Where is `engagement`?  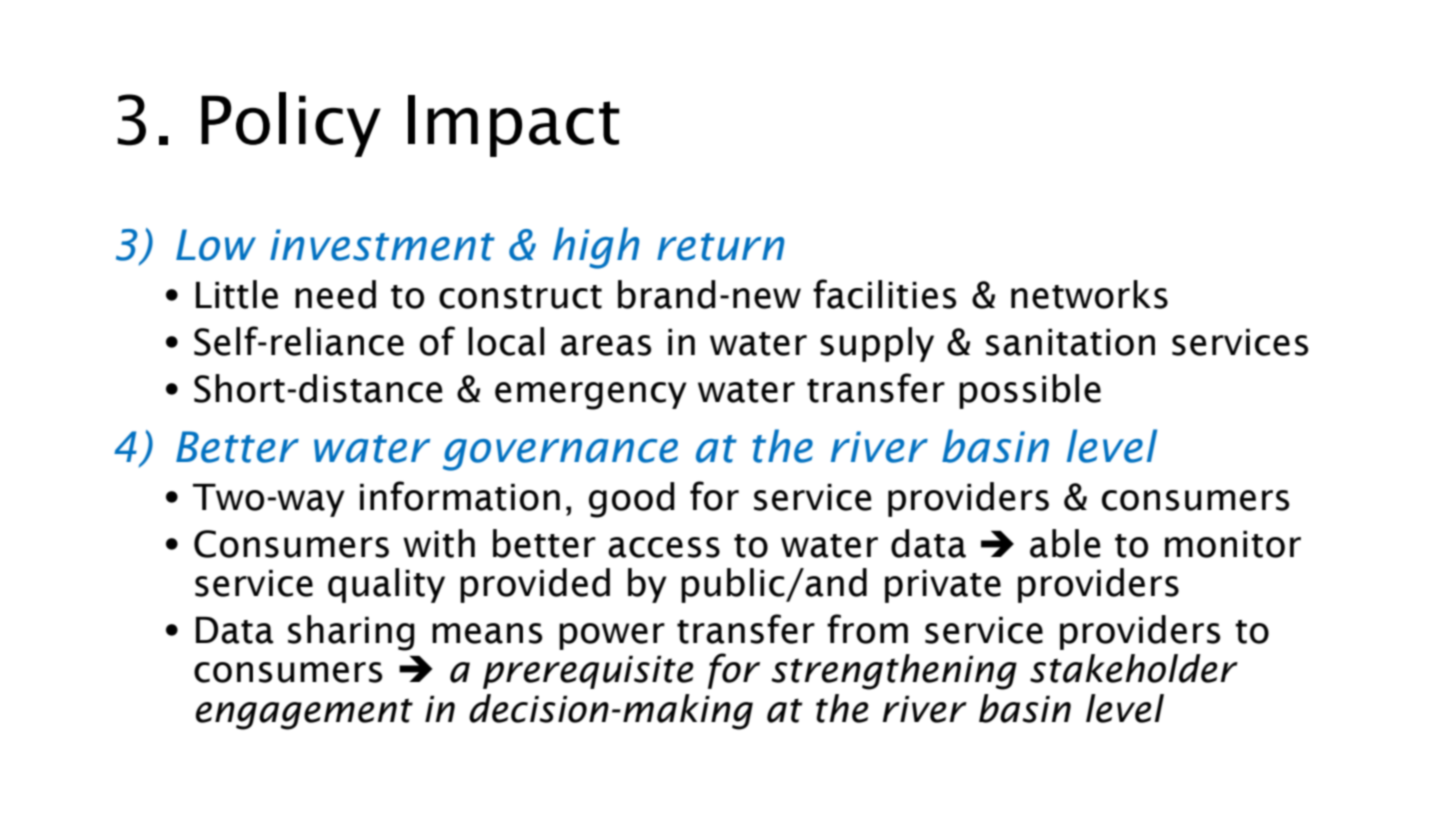 engagement is located at coordinates (304, 714).
